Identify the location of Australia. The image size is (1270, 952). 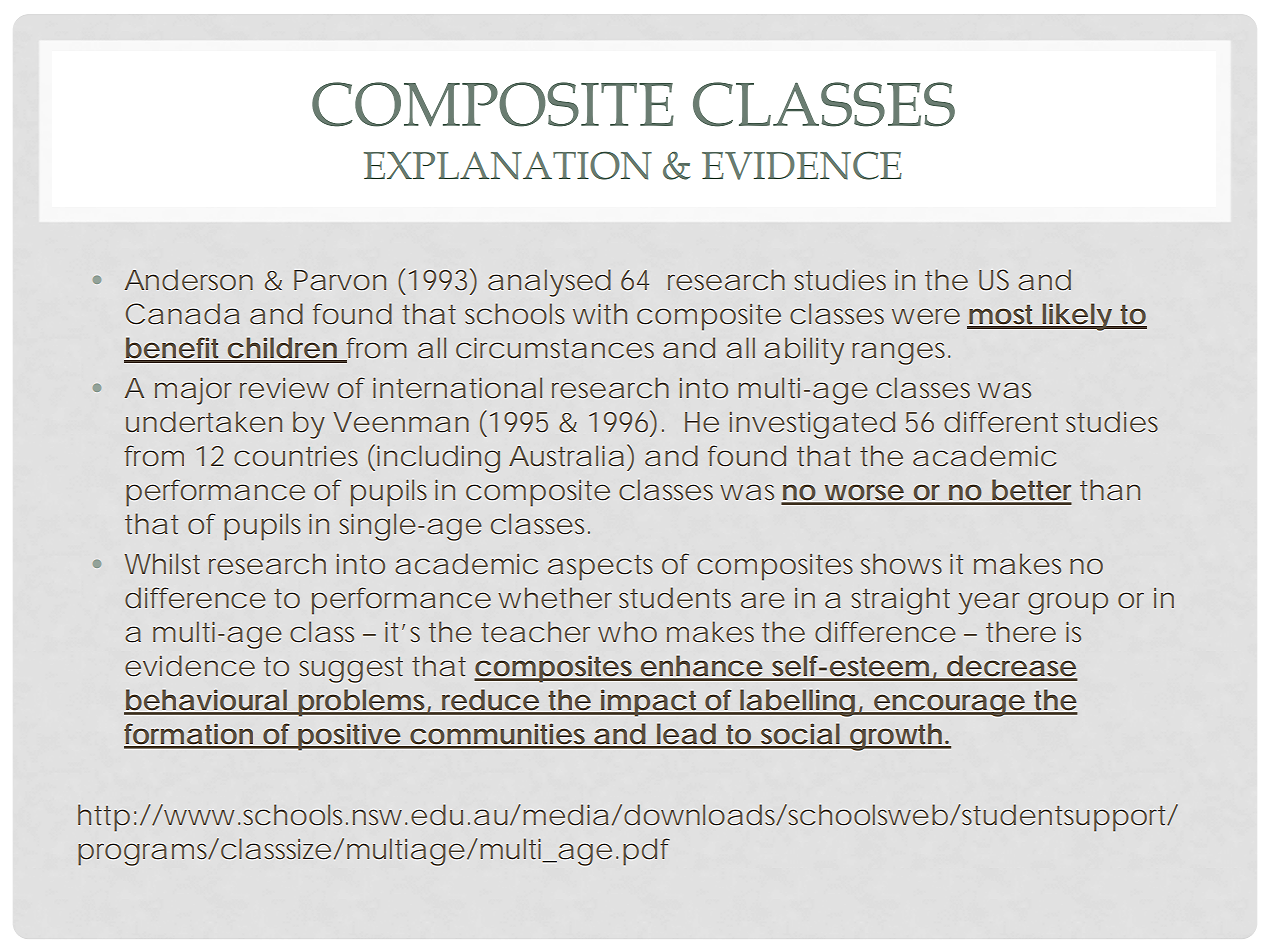
(566, 455).
